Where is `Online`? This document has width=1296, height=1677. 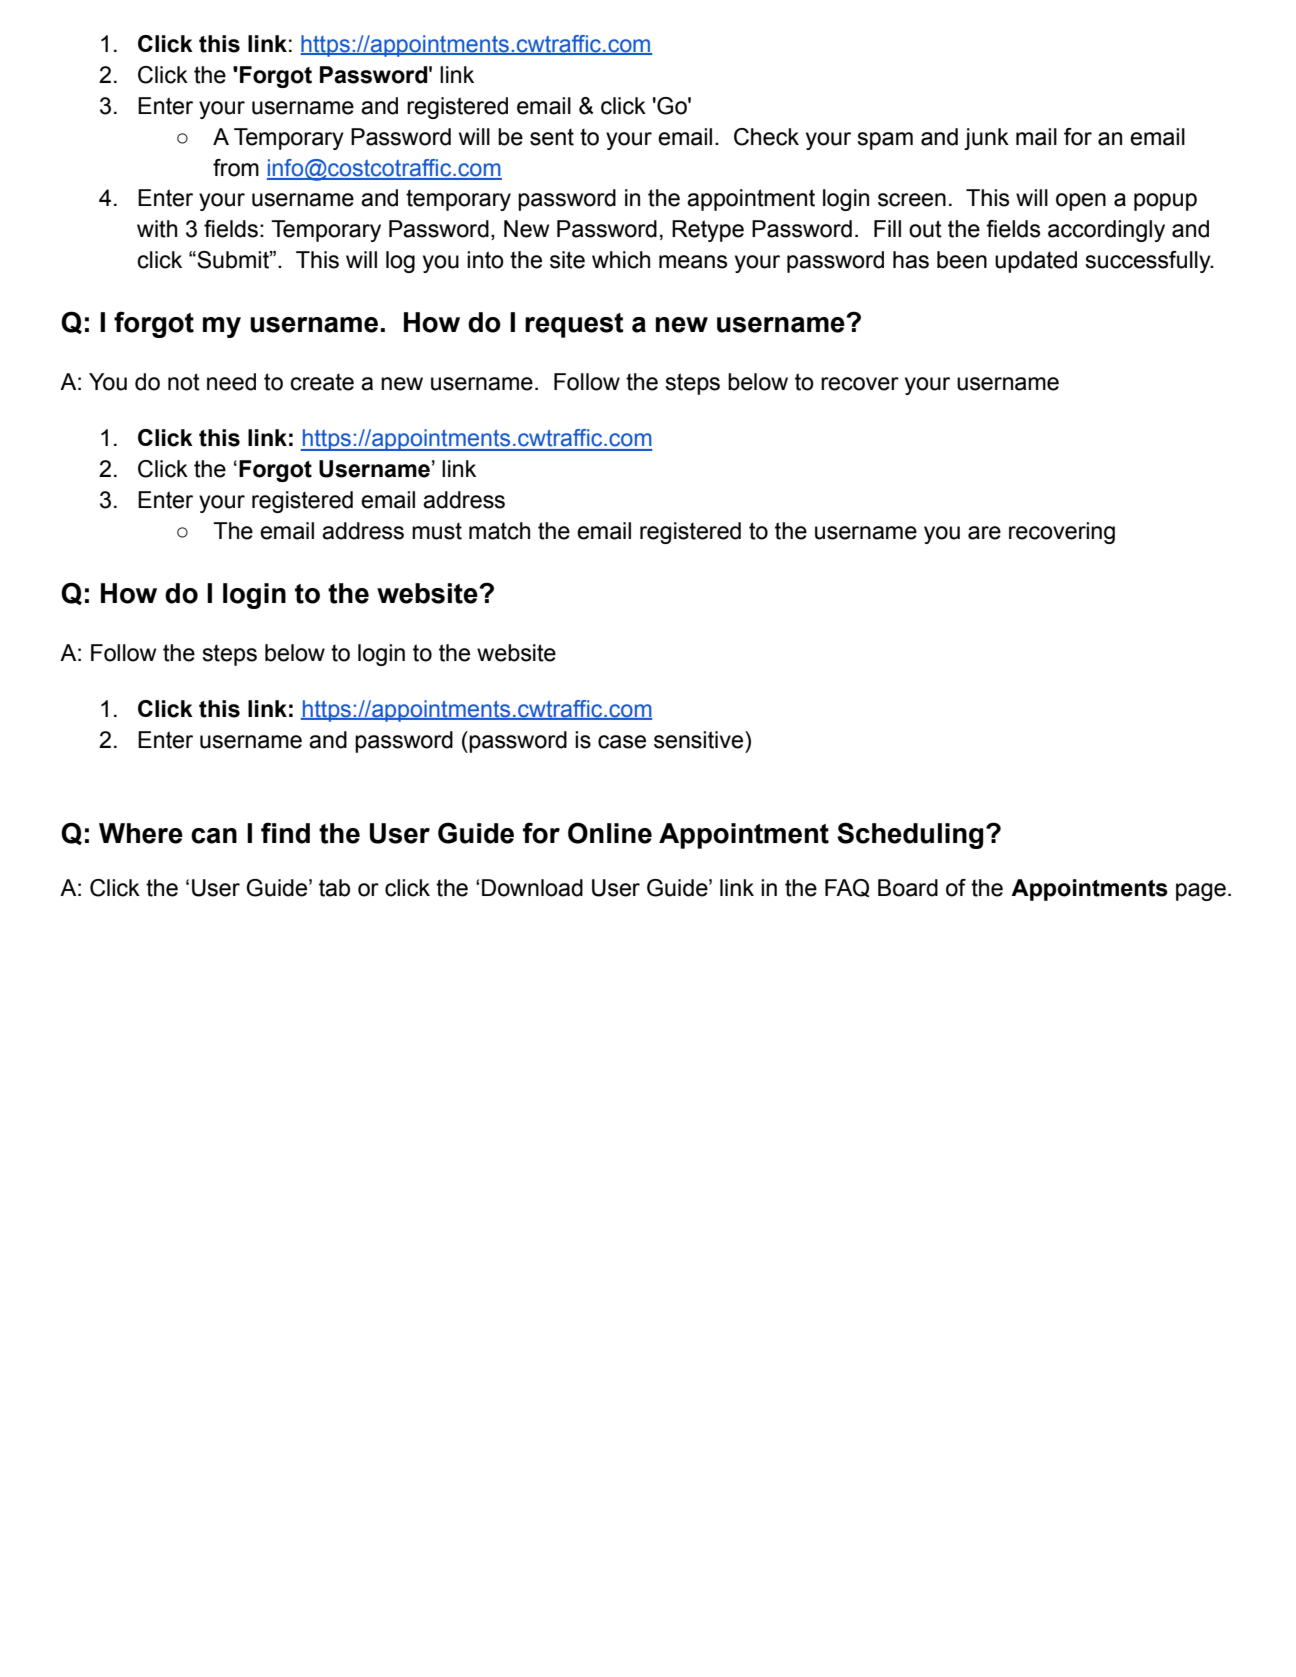 Online is located at coordinates (610, 833).
